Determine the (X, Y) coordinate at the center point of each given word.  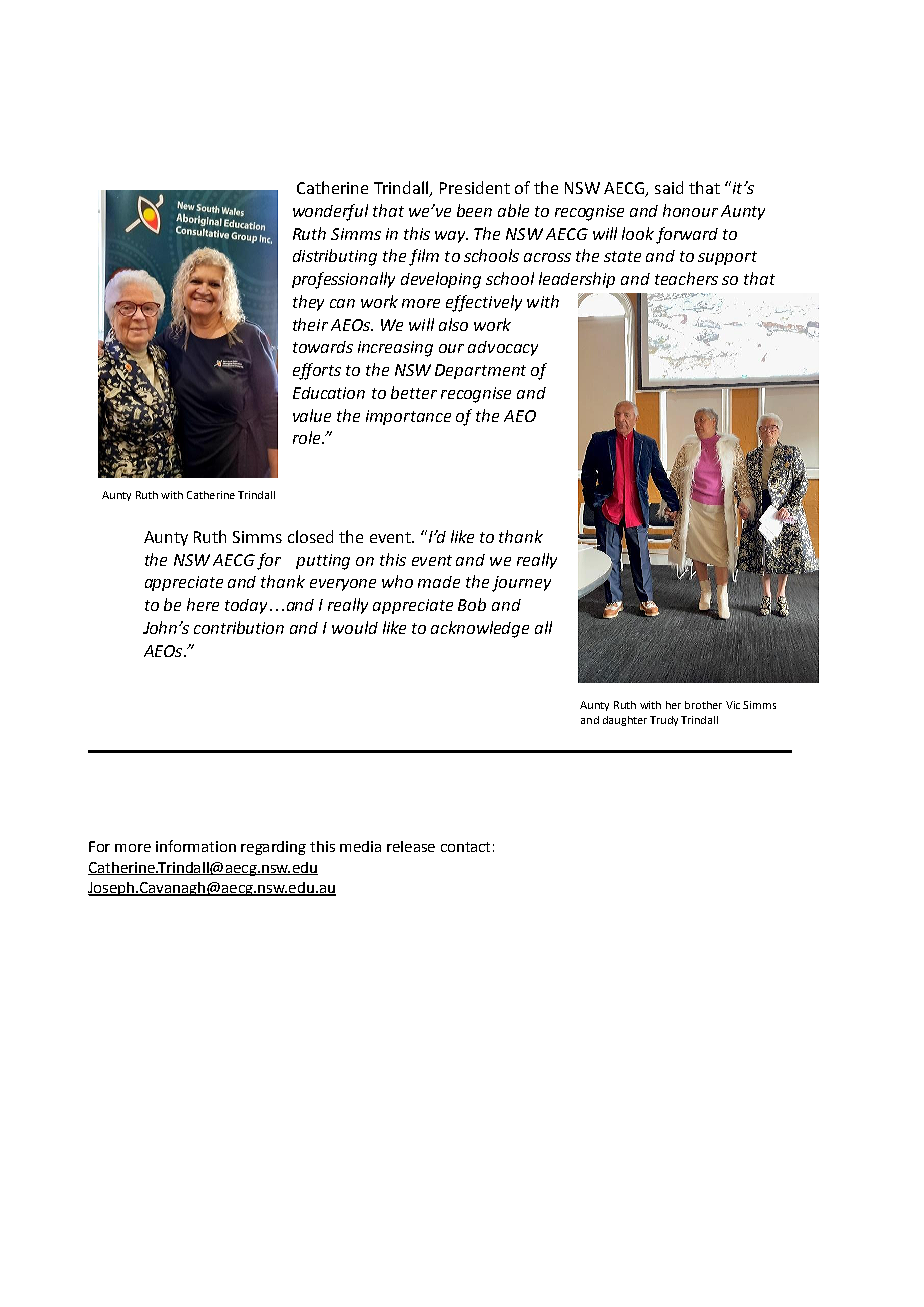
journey (521, 584)
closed (310, 536)
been (474, 210)
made (439, 582)
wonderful (330, 212)
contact (465, 847)
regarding (273, 848)
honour (690, 210)
